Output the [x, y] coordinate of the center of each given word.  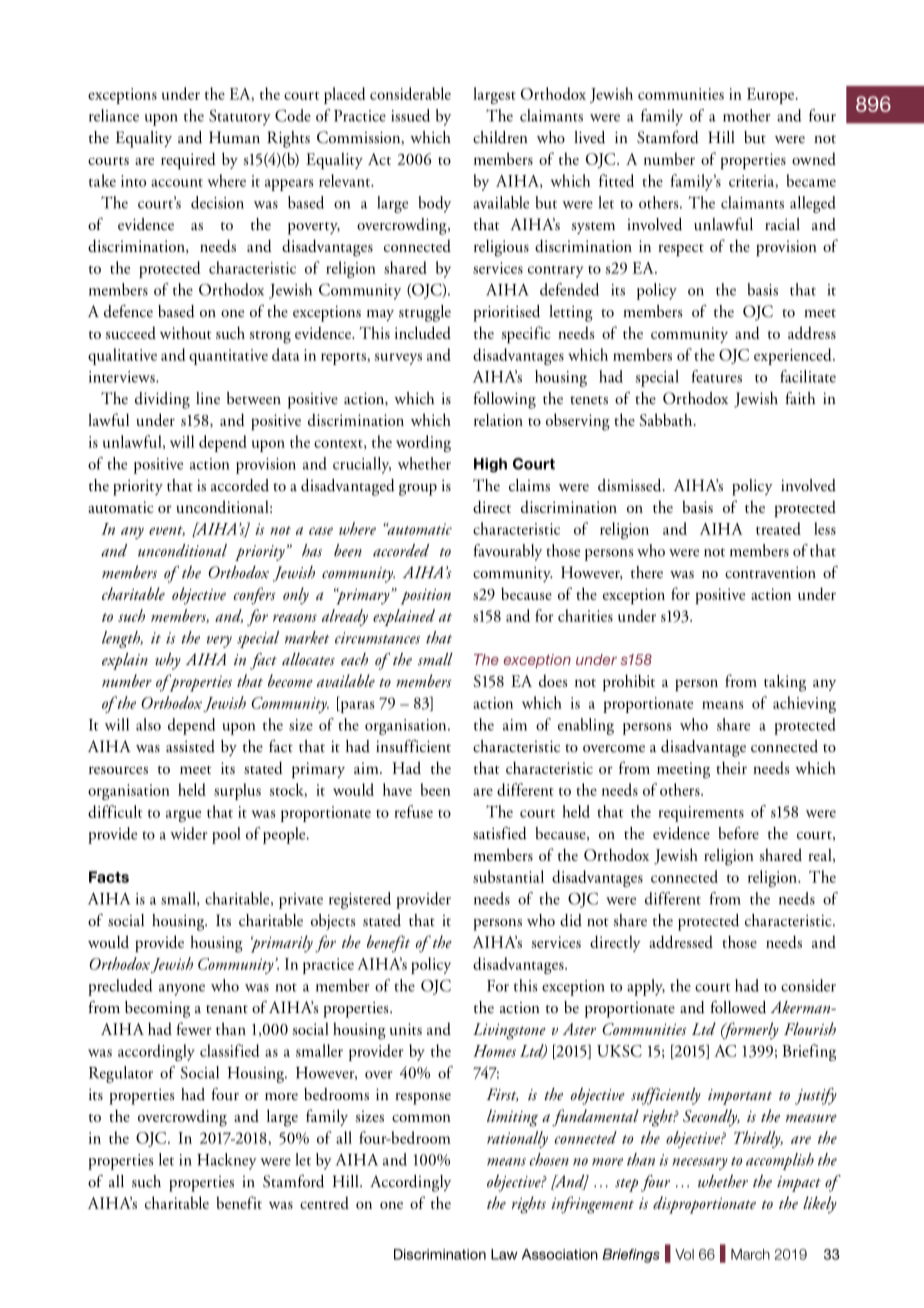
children [500, 137]
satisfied [500, 833]
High [490, 465]
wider [188, 833]
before [738, 833]
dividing [162, 400]
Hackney [227, 1161]
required [188, 160]
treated [778, 528]
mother [746, 115]
